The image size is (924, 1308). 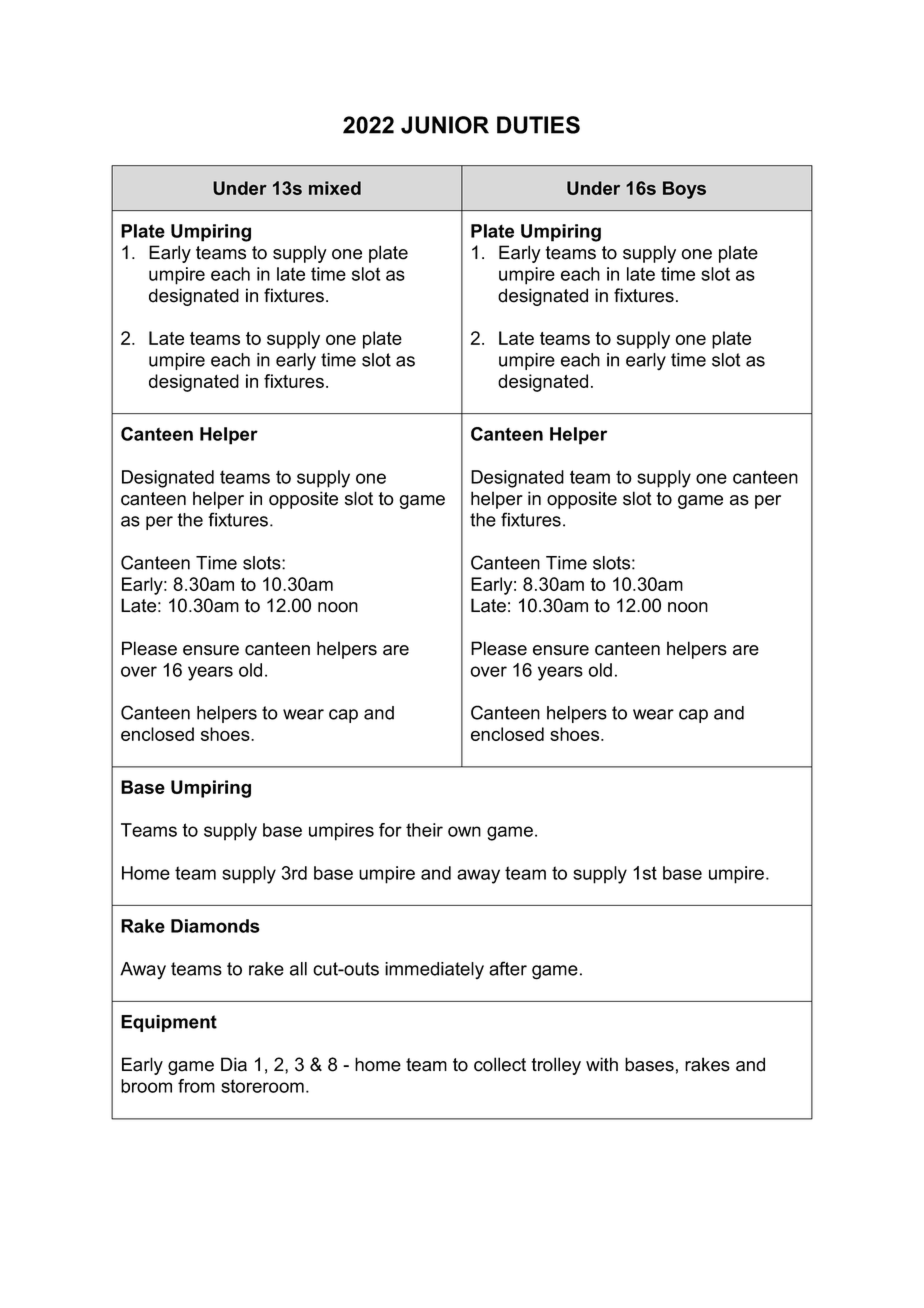 I want to click on Boys, so click(x=684, y=190).
